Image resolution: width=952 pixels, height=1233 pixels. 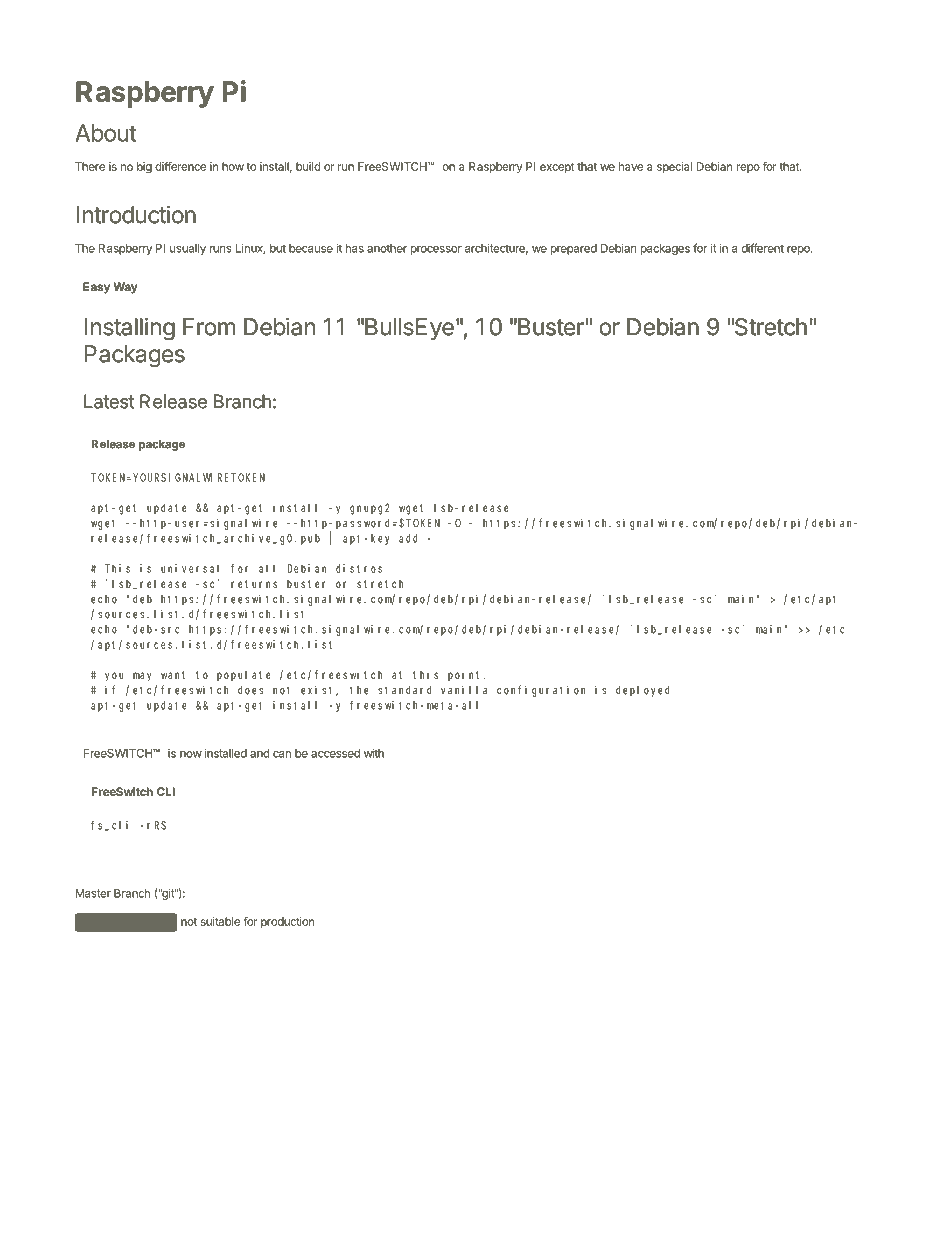 I want to click on WARNING, so click(x=125, y=923).
